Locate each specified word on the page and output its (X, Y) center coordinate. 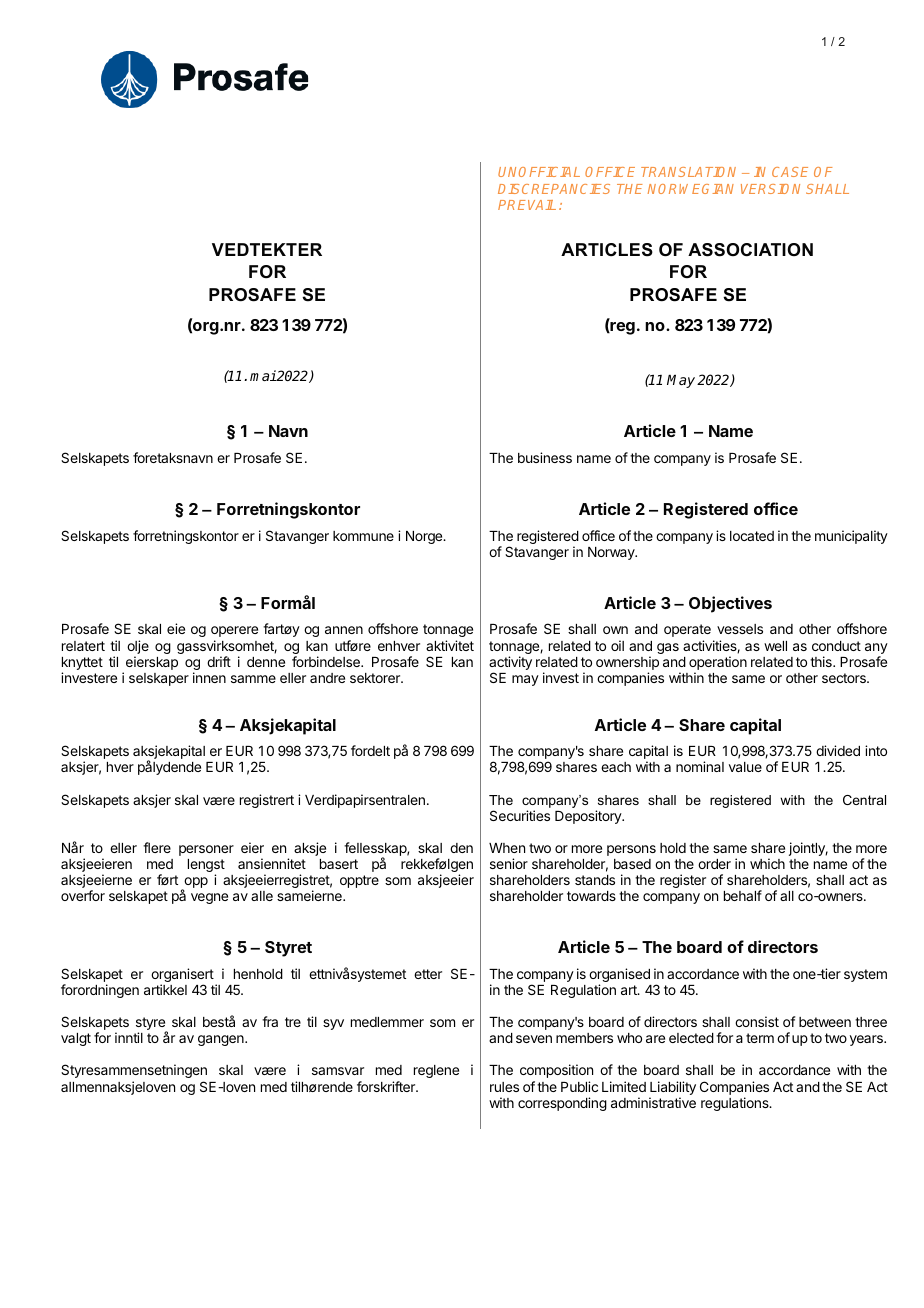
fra (270, 1021)
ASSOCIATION (750, 250)
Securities (520, 815)
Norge (425, 537)
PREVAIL (527, 205)
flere (157, 847)
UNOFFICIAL (539, 172)
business (545, 457)
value (745, 767)
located (752, 536)
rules (504, 1087)
